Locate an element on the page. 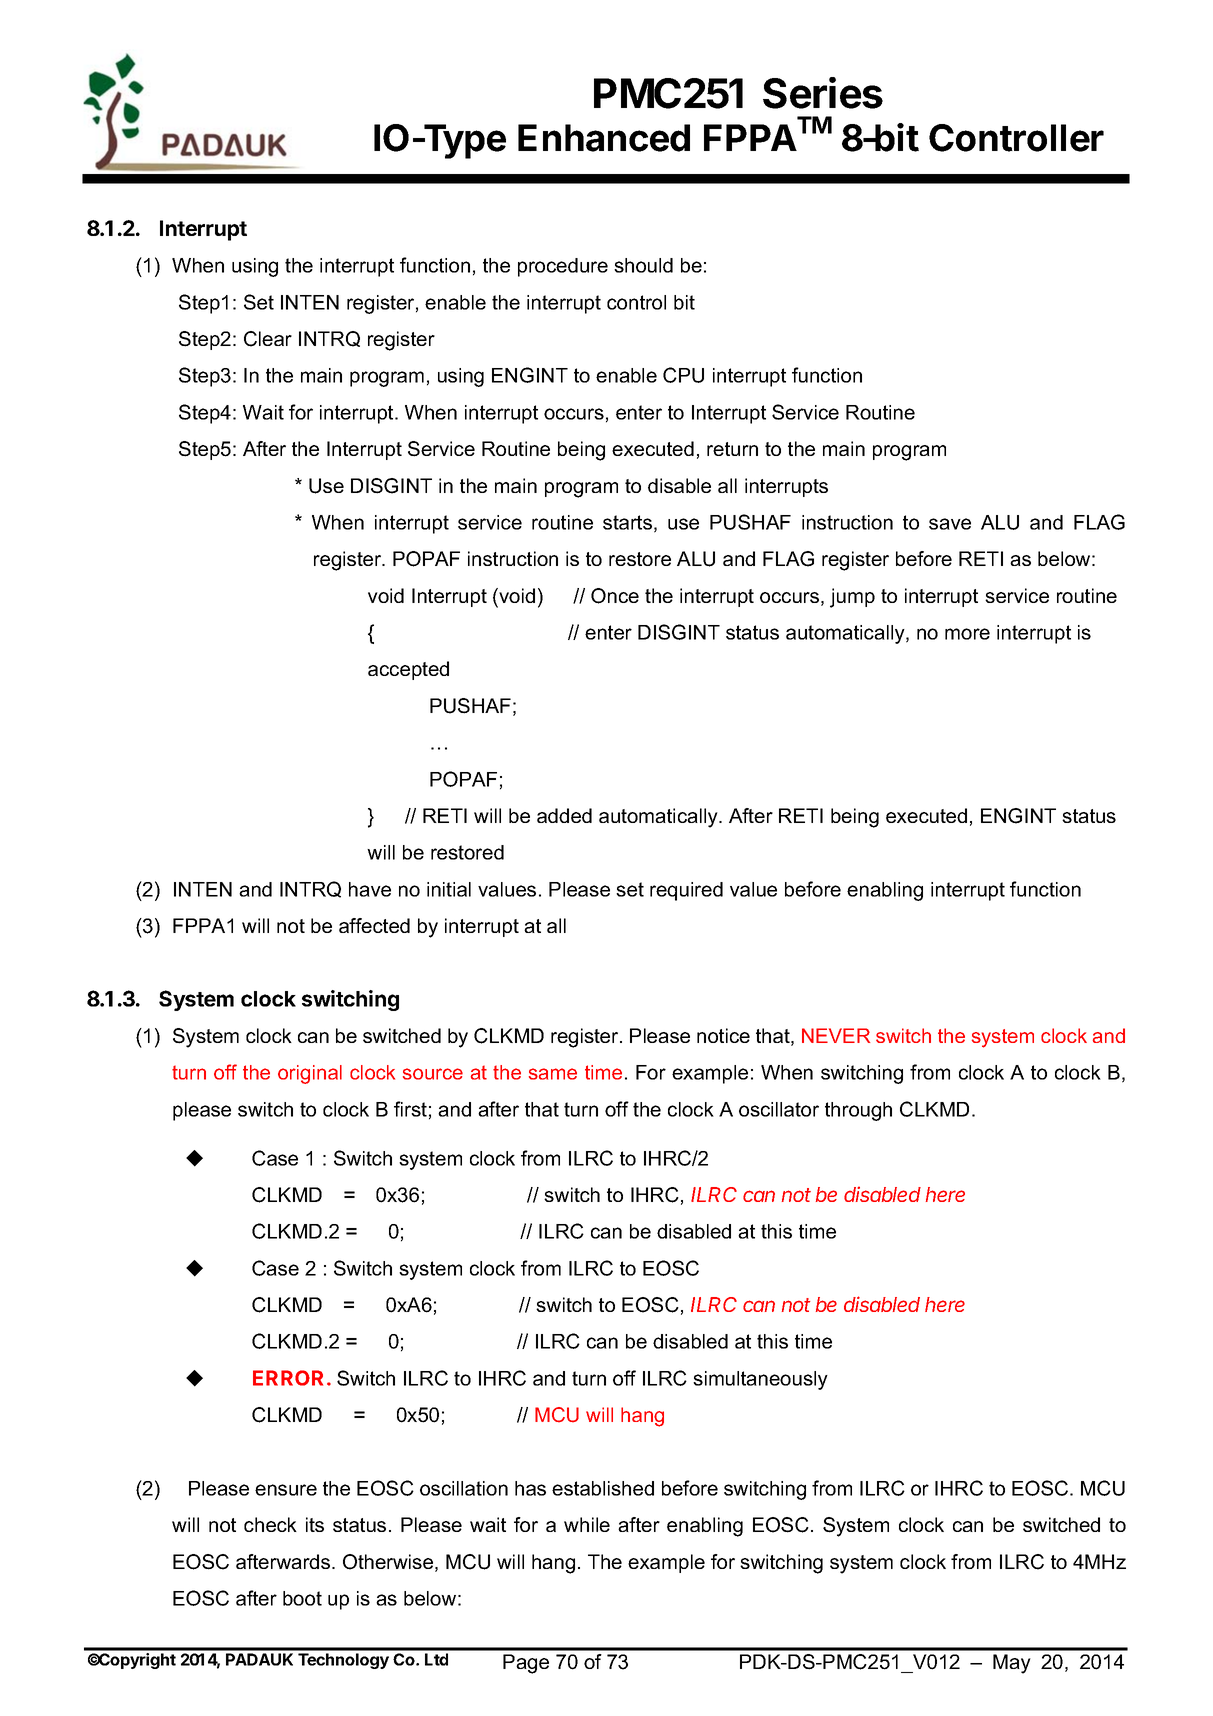 The height and width of the document is (1716, 1213). same is located at coordinates (553, 1074).
